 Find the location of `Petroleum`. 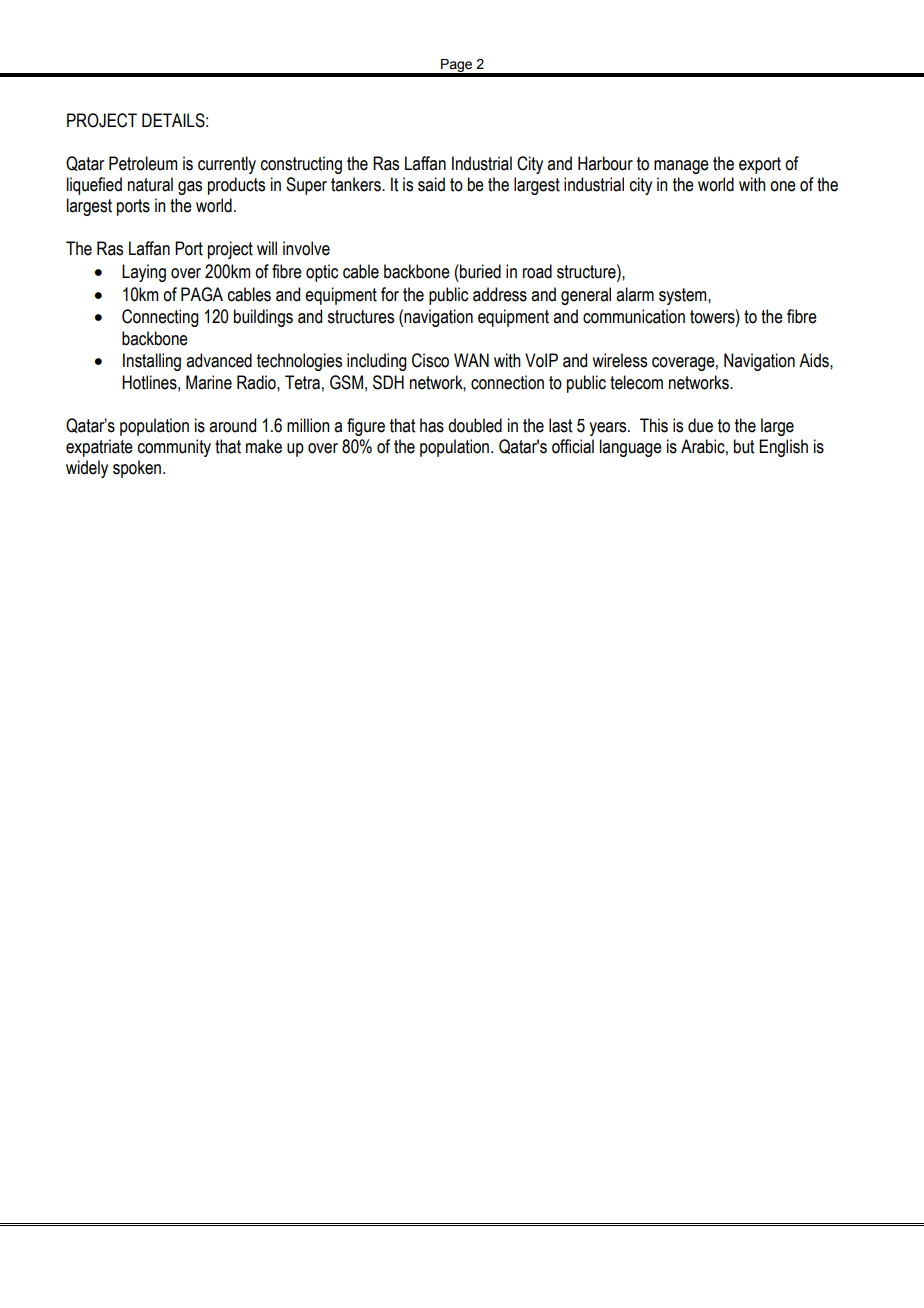

Petroleum is located at coordinates (143, 163).
